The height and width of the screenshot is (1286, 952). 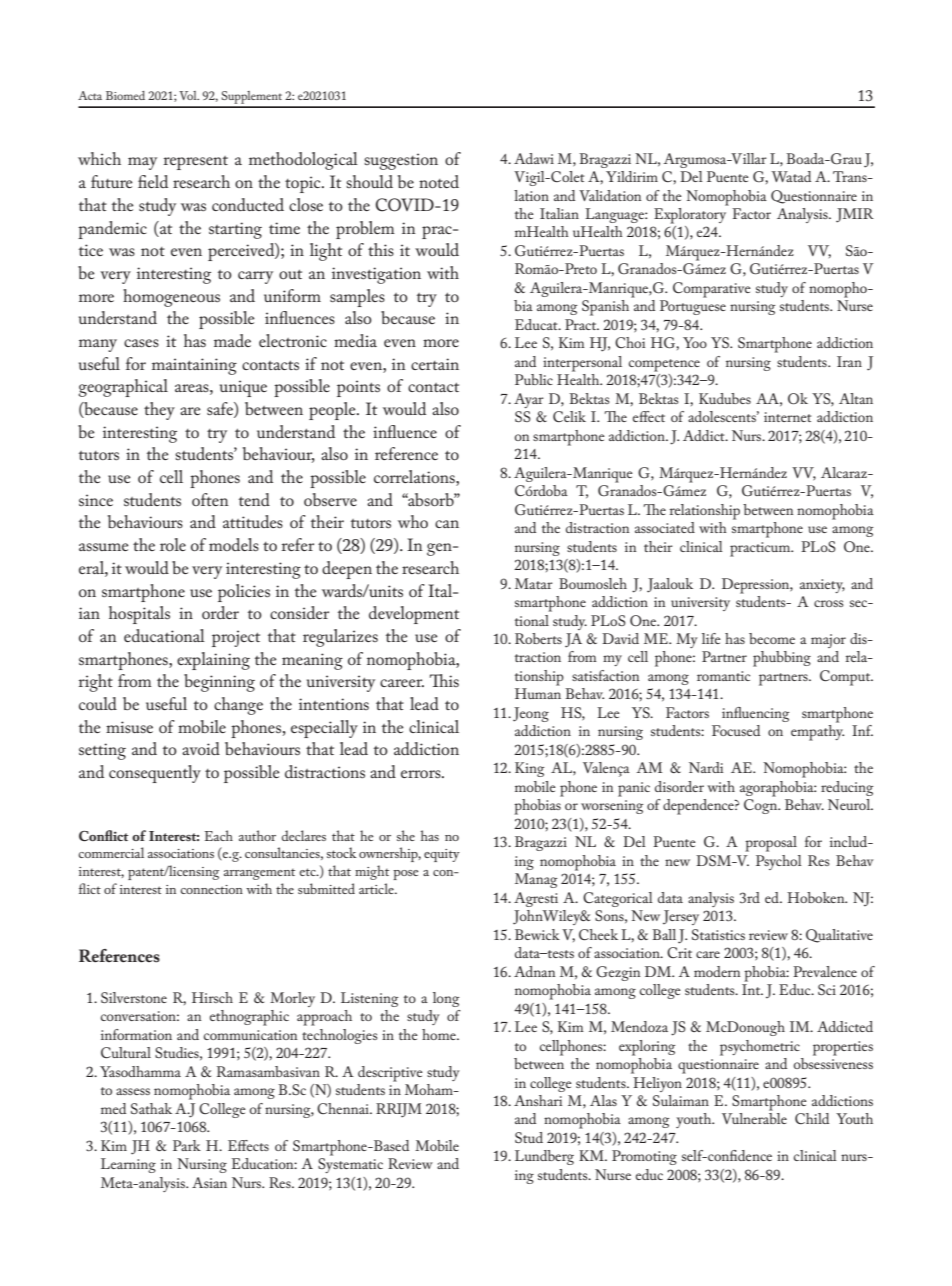 What do you see at coordinates (772, 638) in the screenshot?
I see `become` at bounding box center [772, 638].
